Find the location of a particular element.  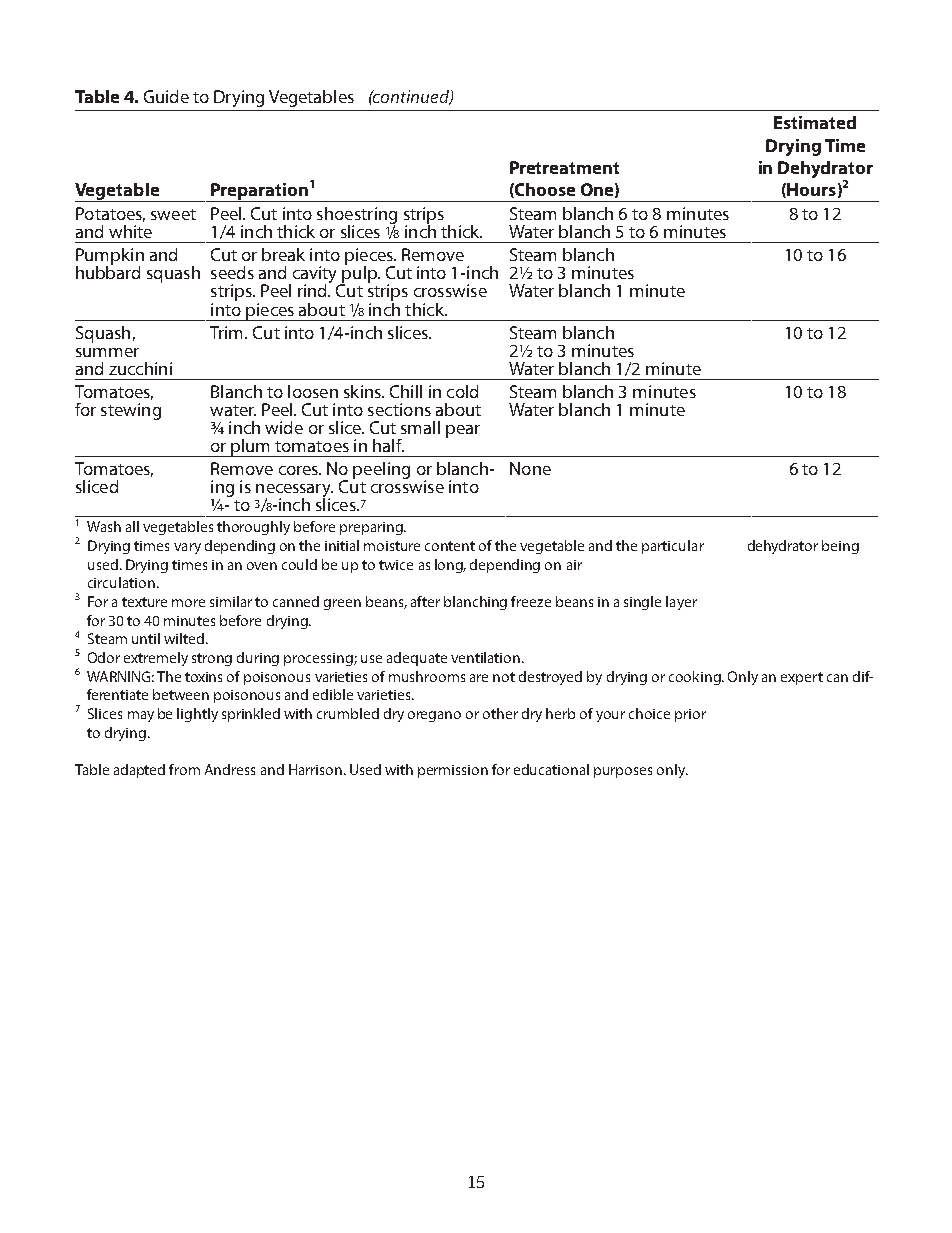

from is located at coordinates (184, 769).
